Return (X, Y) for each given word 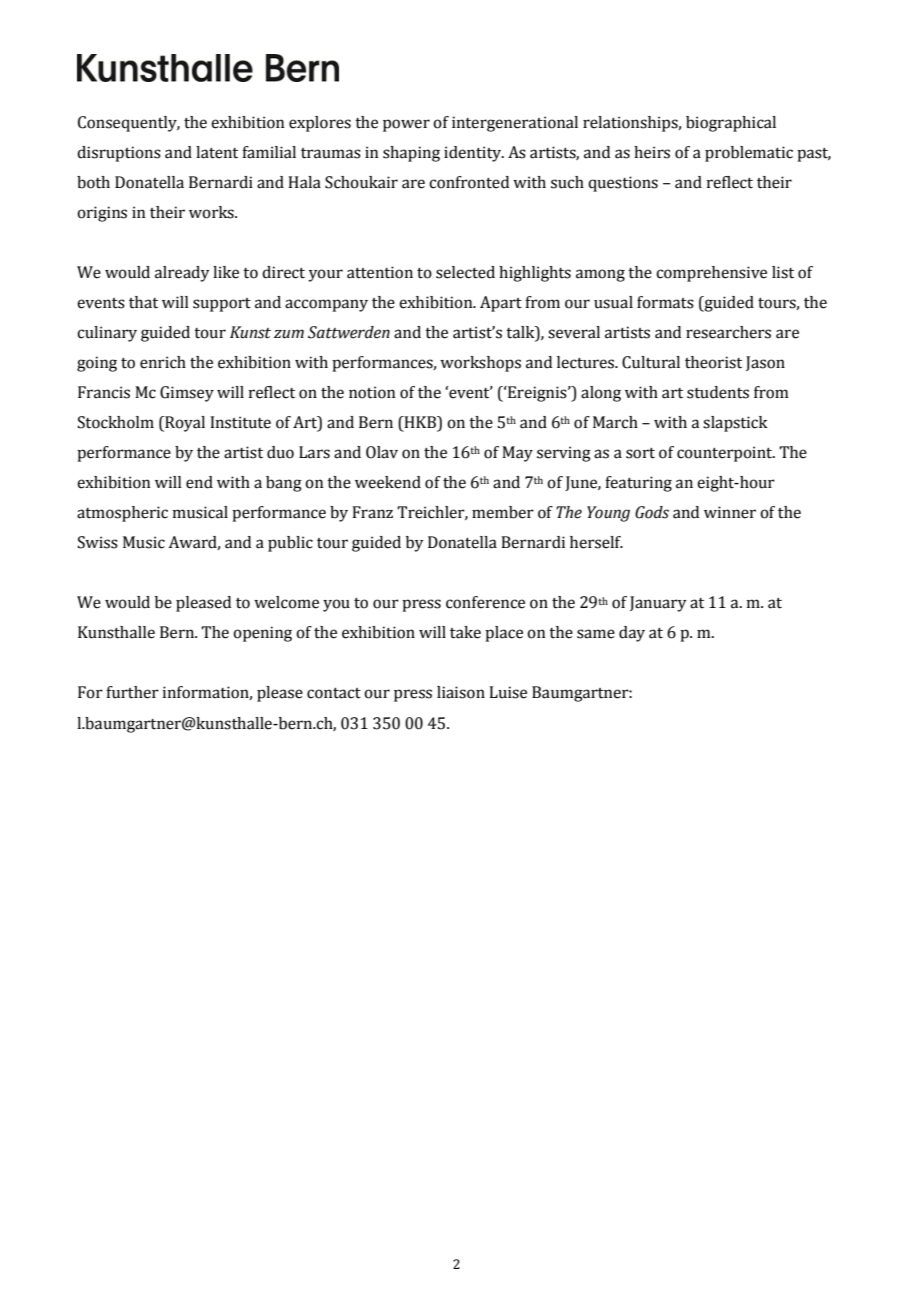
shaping (411, 154)
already (182, 274)
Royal (184, 424)
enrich (163, 362)
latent (217, 152)
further (132, 692)
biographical (731, 124)
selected (465, 272)
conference (485, 602)
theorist (713, 362)
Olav (382, 452)
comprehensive (711, 274)
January (658, 604)
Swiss (98, 542)
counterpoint (726, 454)
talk (521, 332)
